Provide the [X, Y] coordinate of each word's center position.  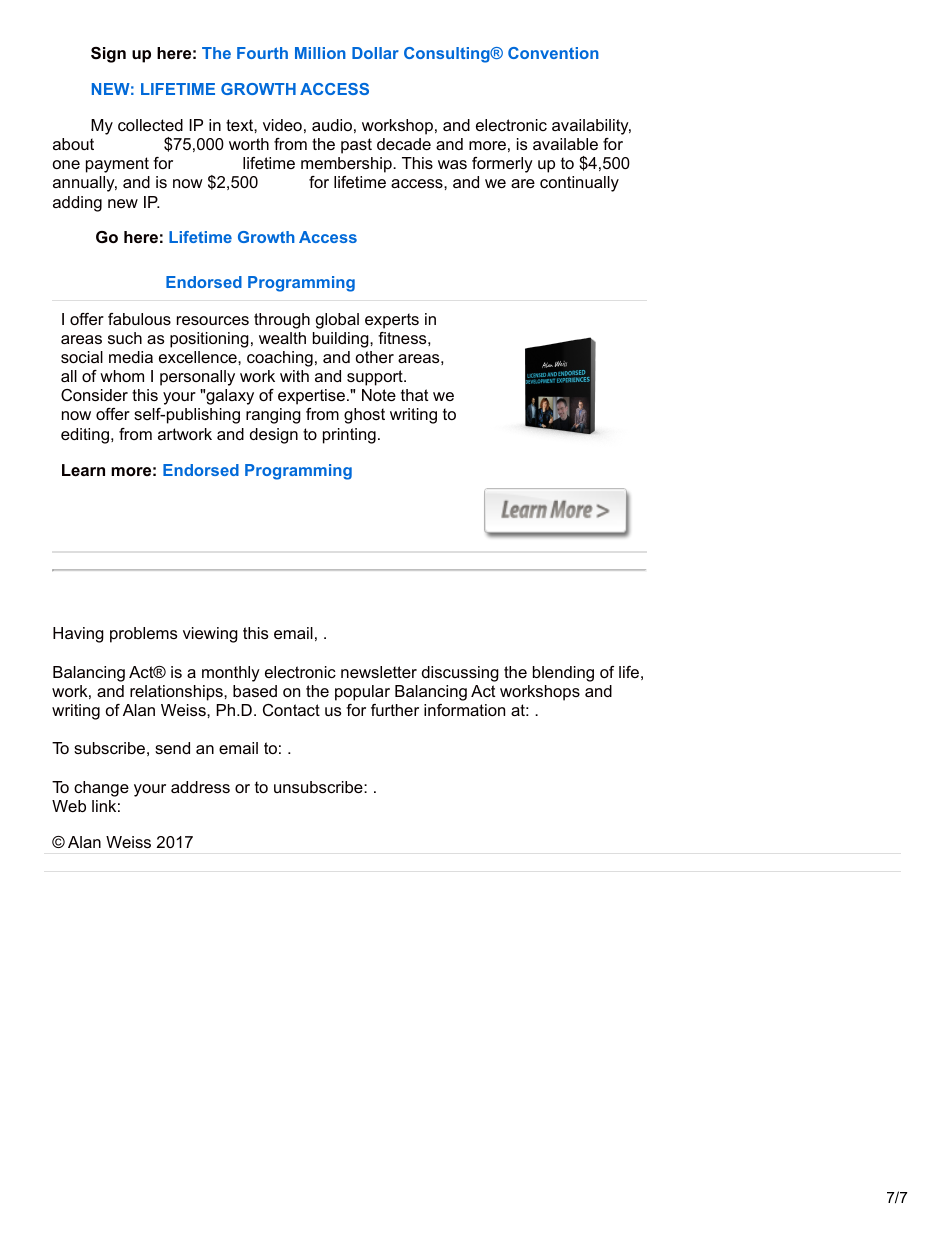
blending [563, 674]
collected [150, 125]
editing [85, 436]
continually [579, 184]
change [101, 789]
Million [320, 53]
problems [143, 635]
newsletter [379, 672]
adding [77, 204]
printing [349, 436]
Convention [553, 53]
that [415, 395]
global [337, 321]
